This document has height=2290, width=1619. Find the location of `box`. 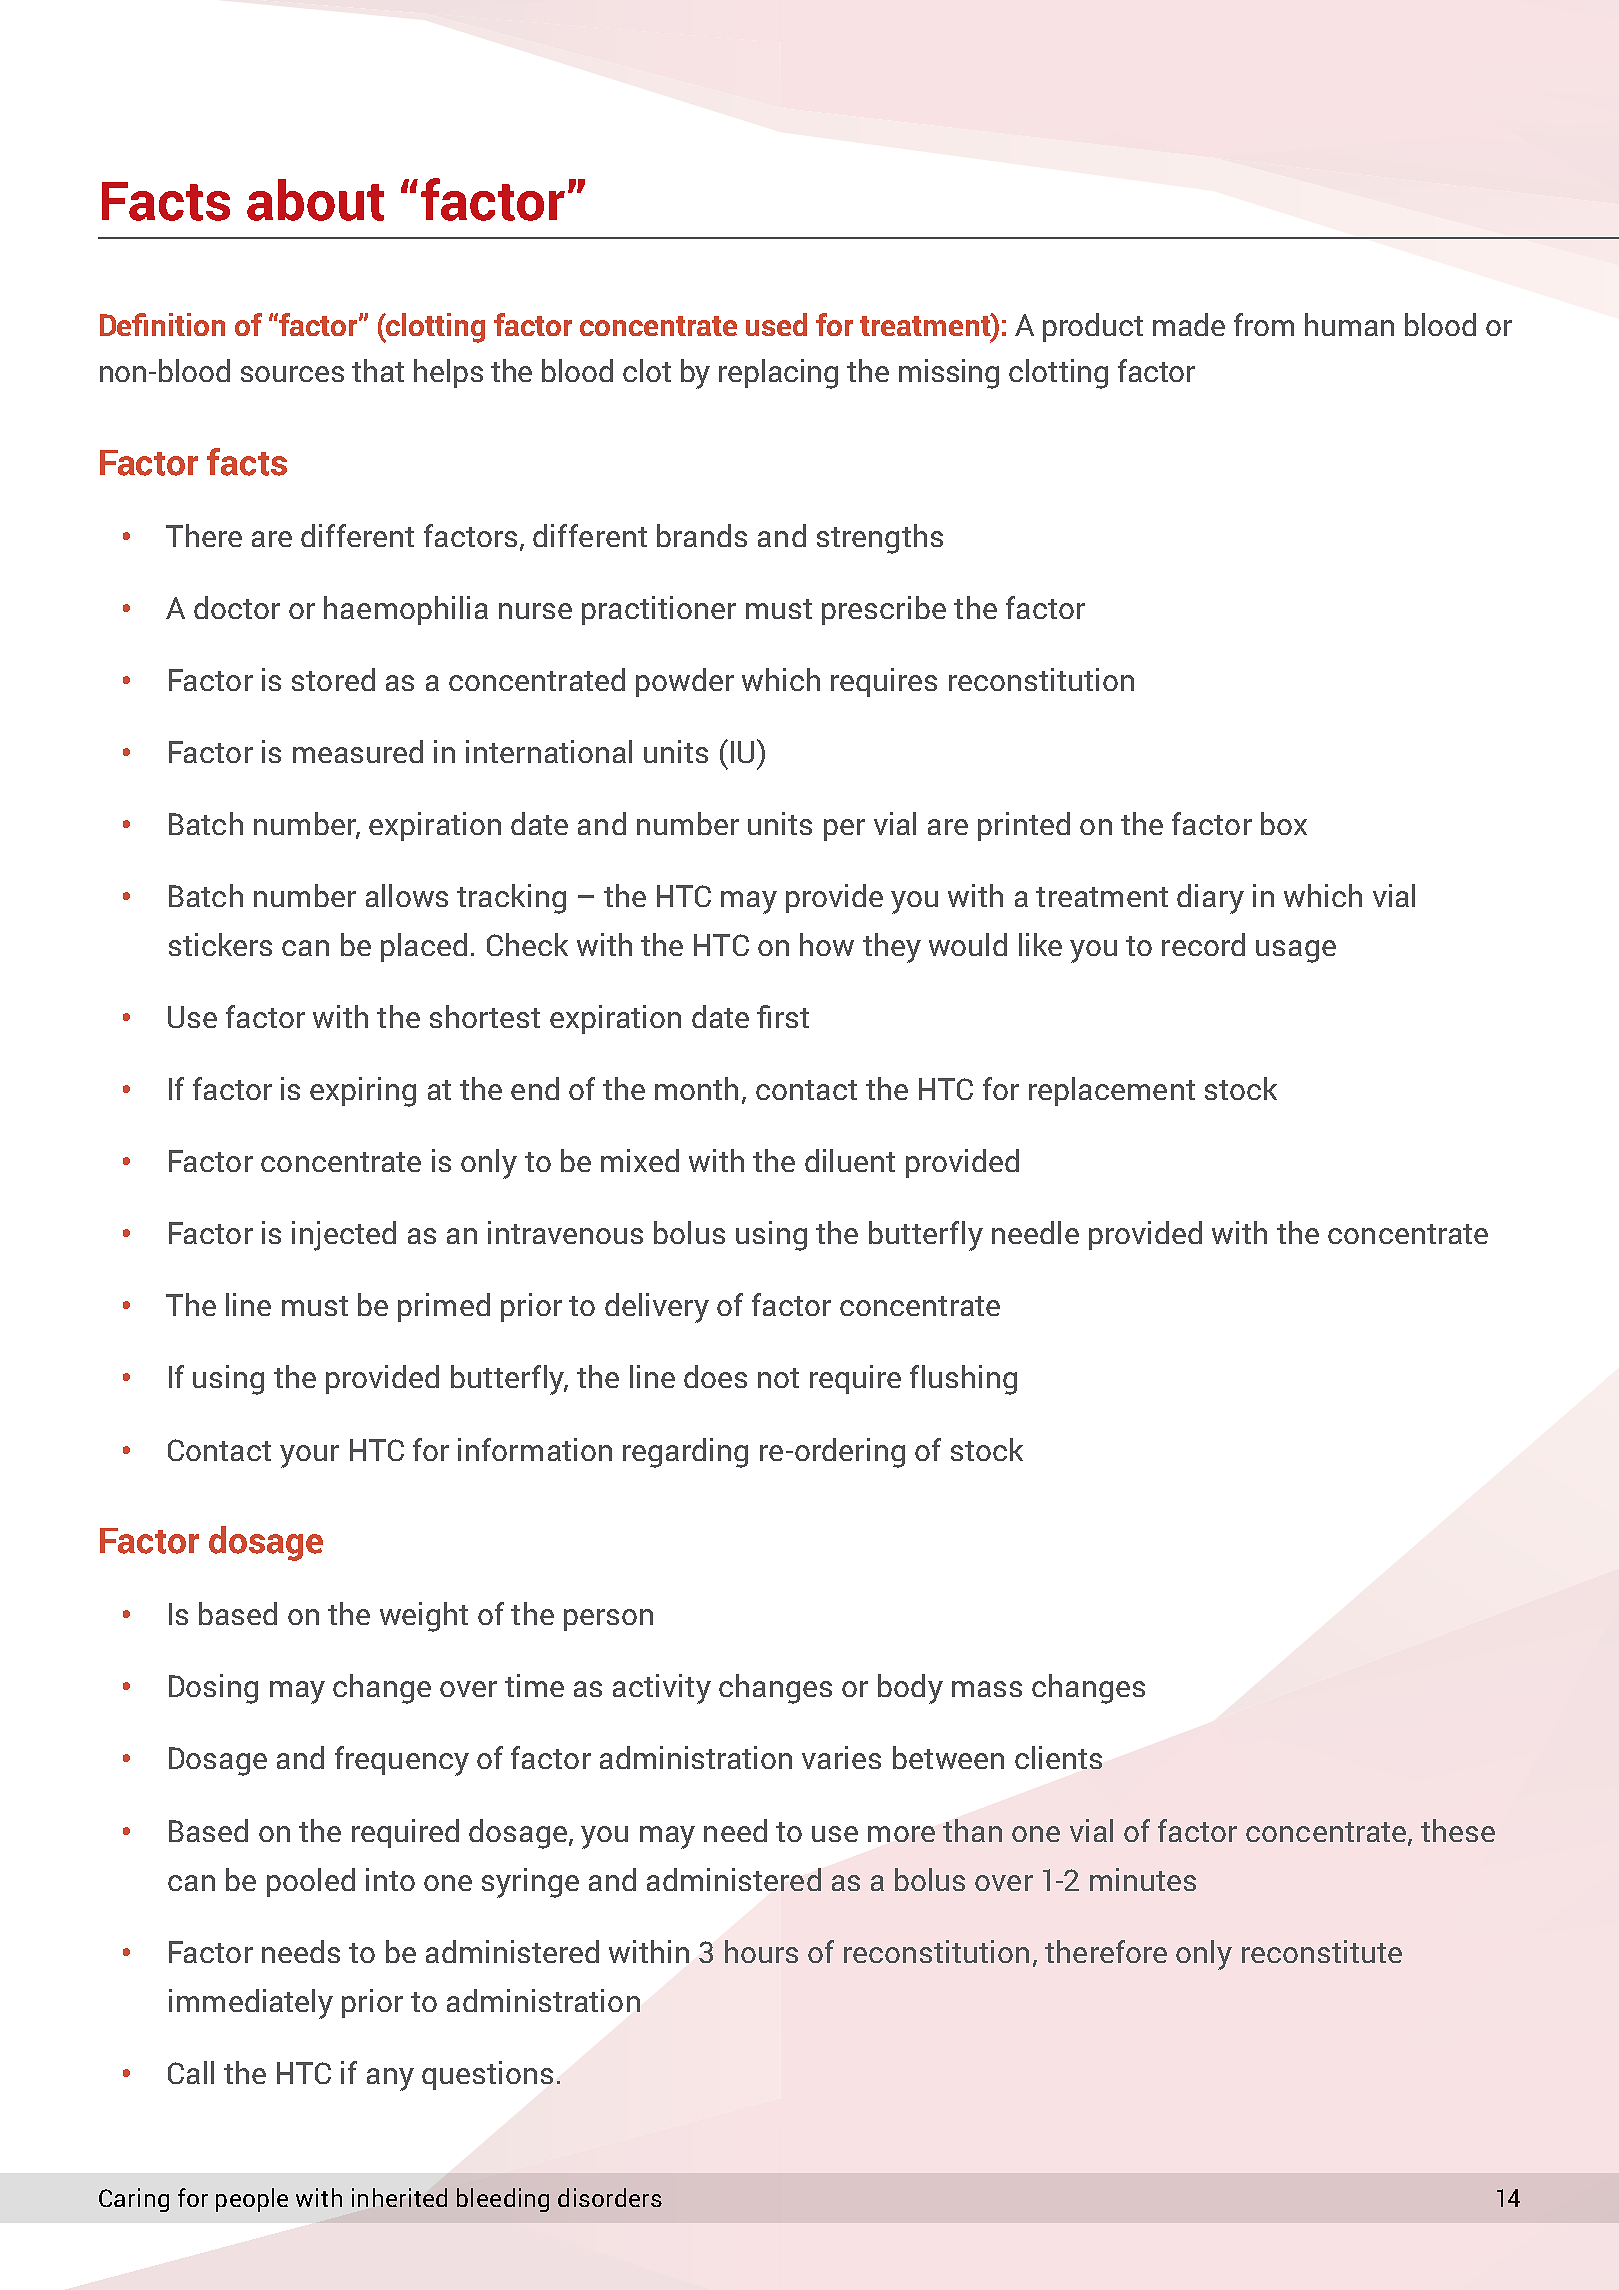

box is located at coordinates (1284, 823).
